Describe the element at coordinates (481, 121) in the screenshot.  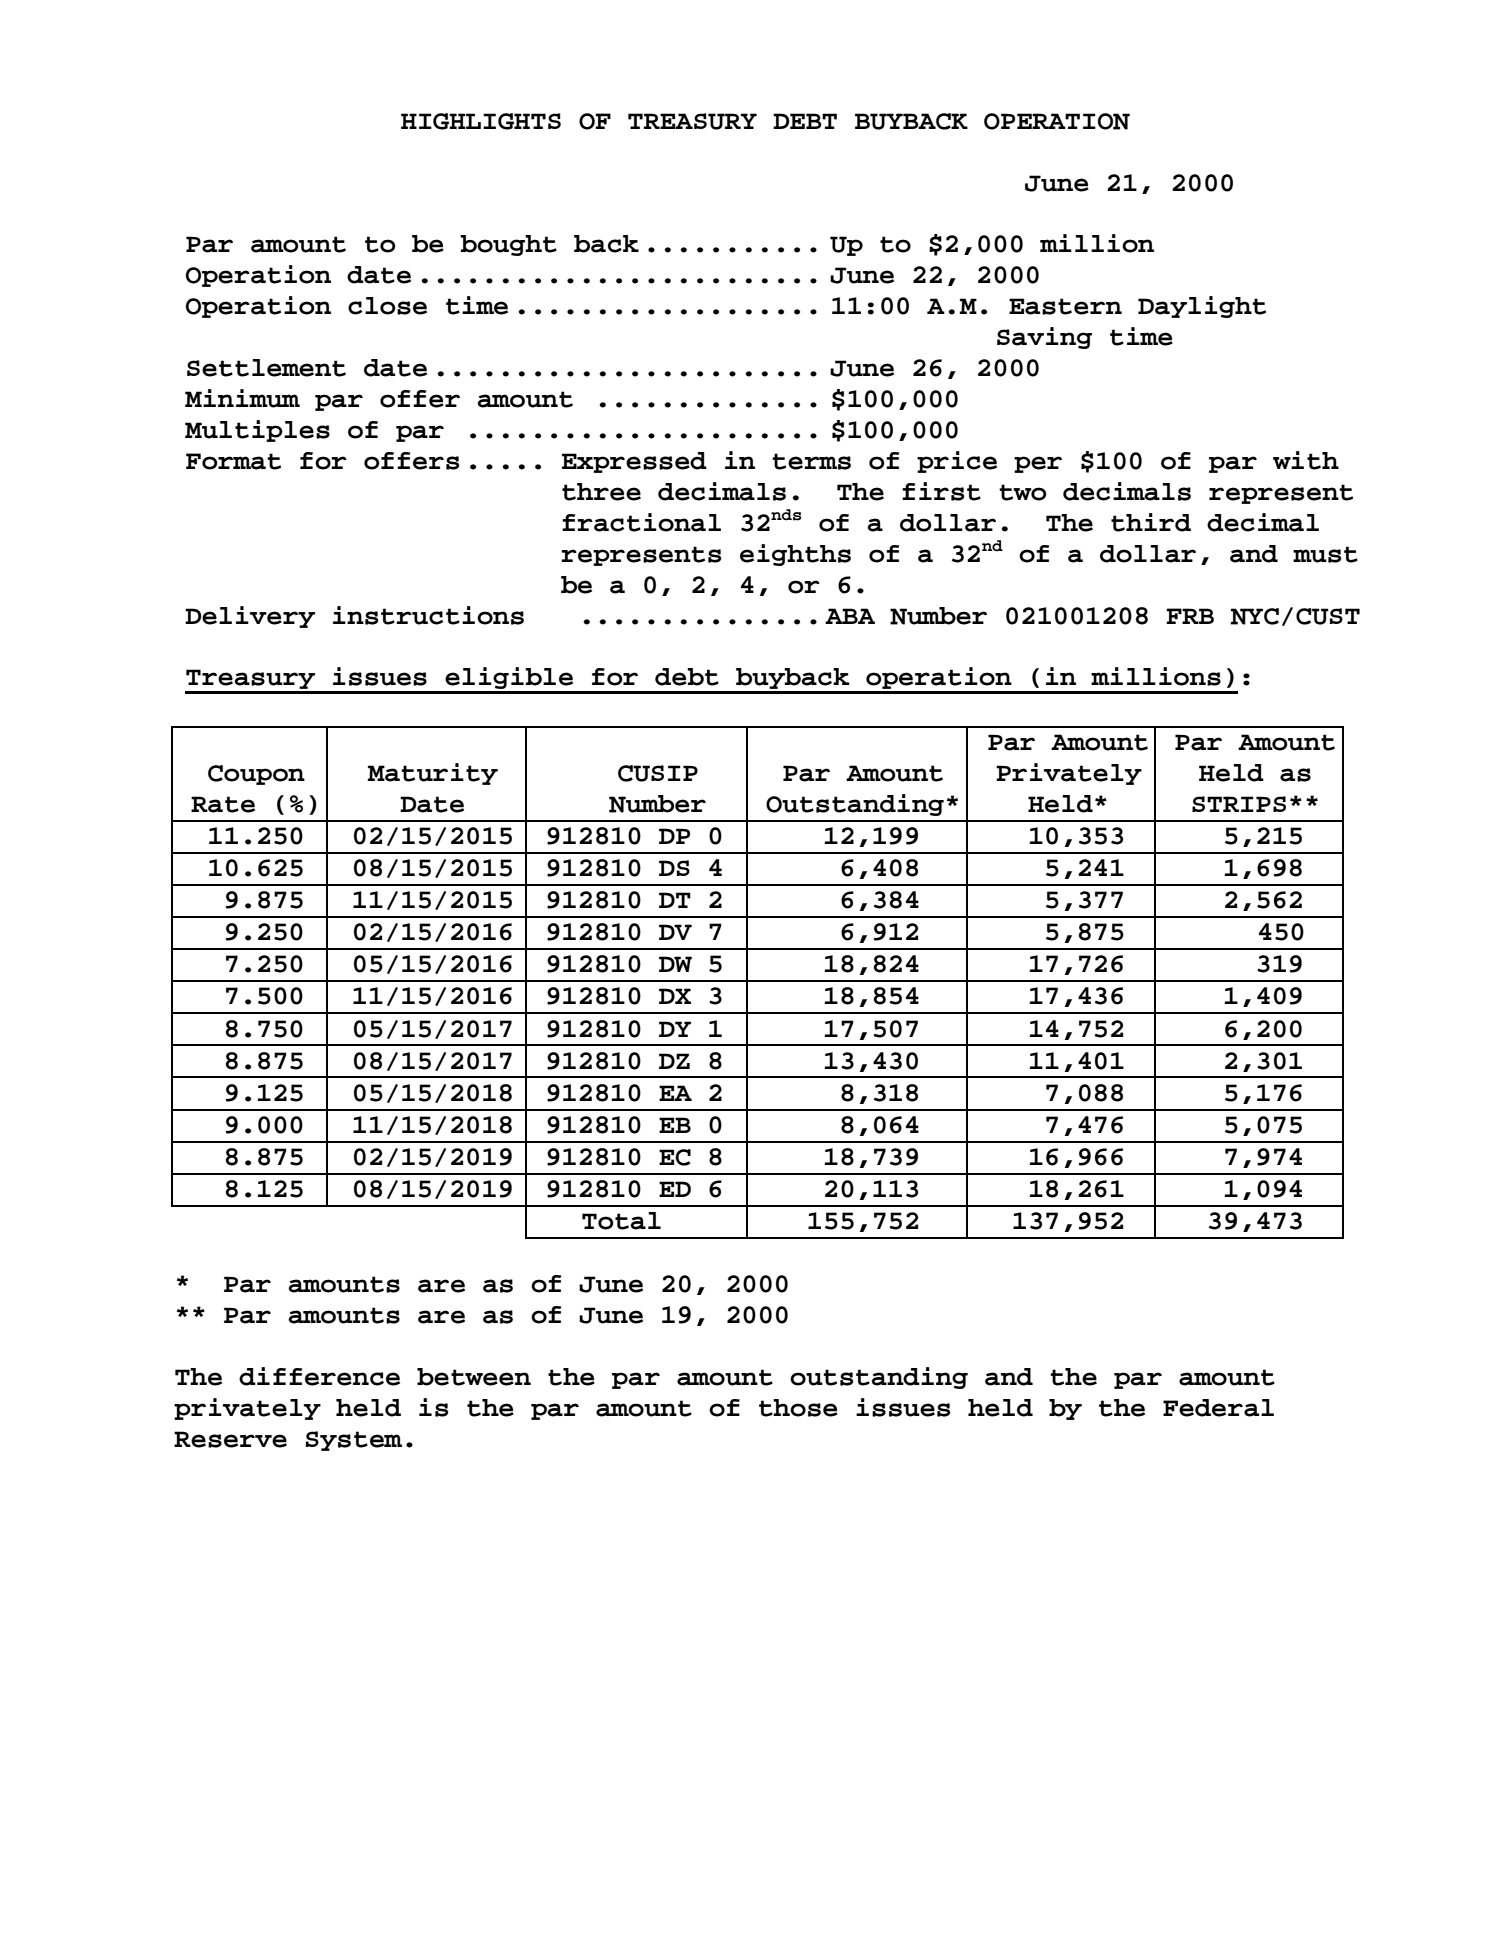
I see `HIGHLIGHTS` at that location.
